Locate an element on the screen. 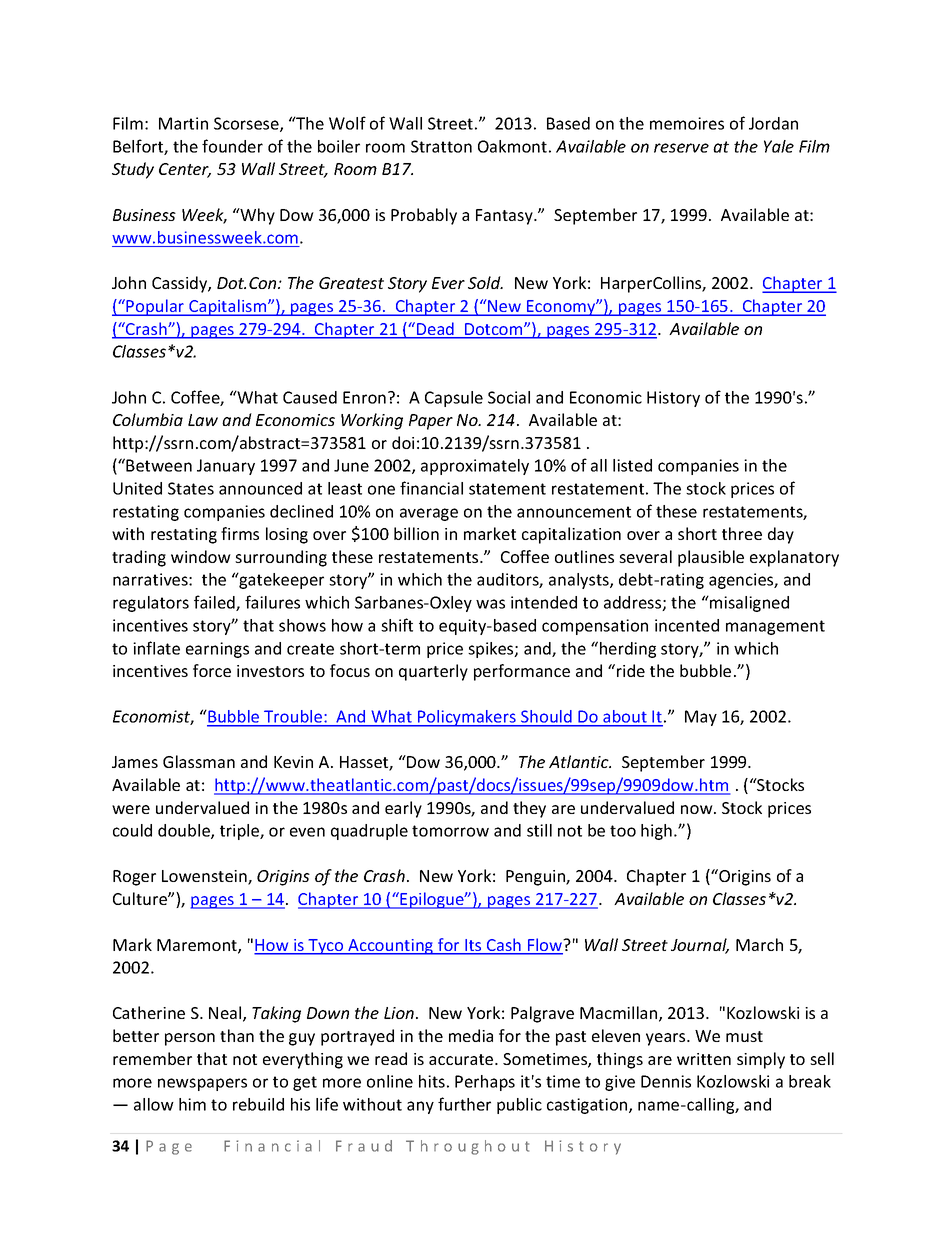 The height and width of the screenshot is (1233, 952). Cash is located at coordinates (504, 946).
